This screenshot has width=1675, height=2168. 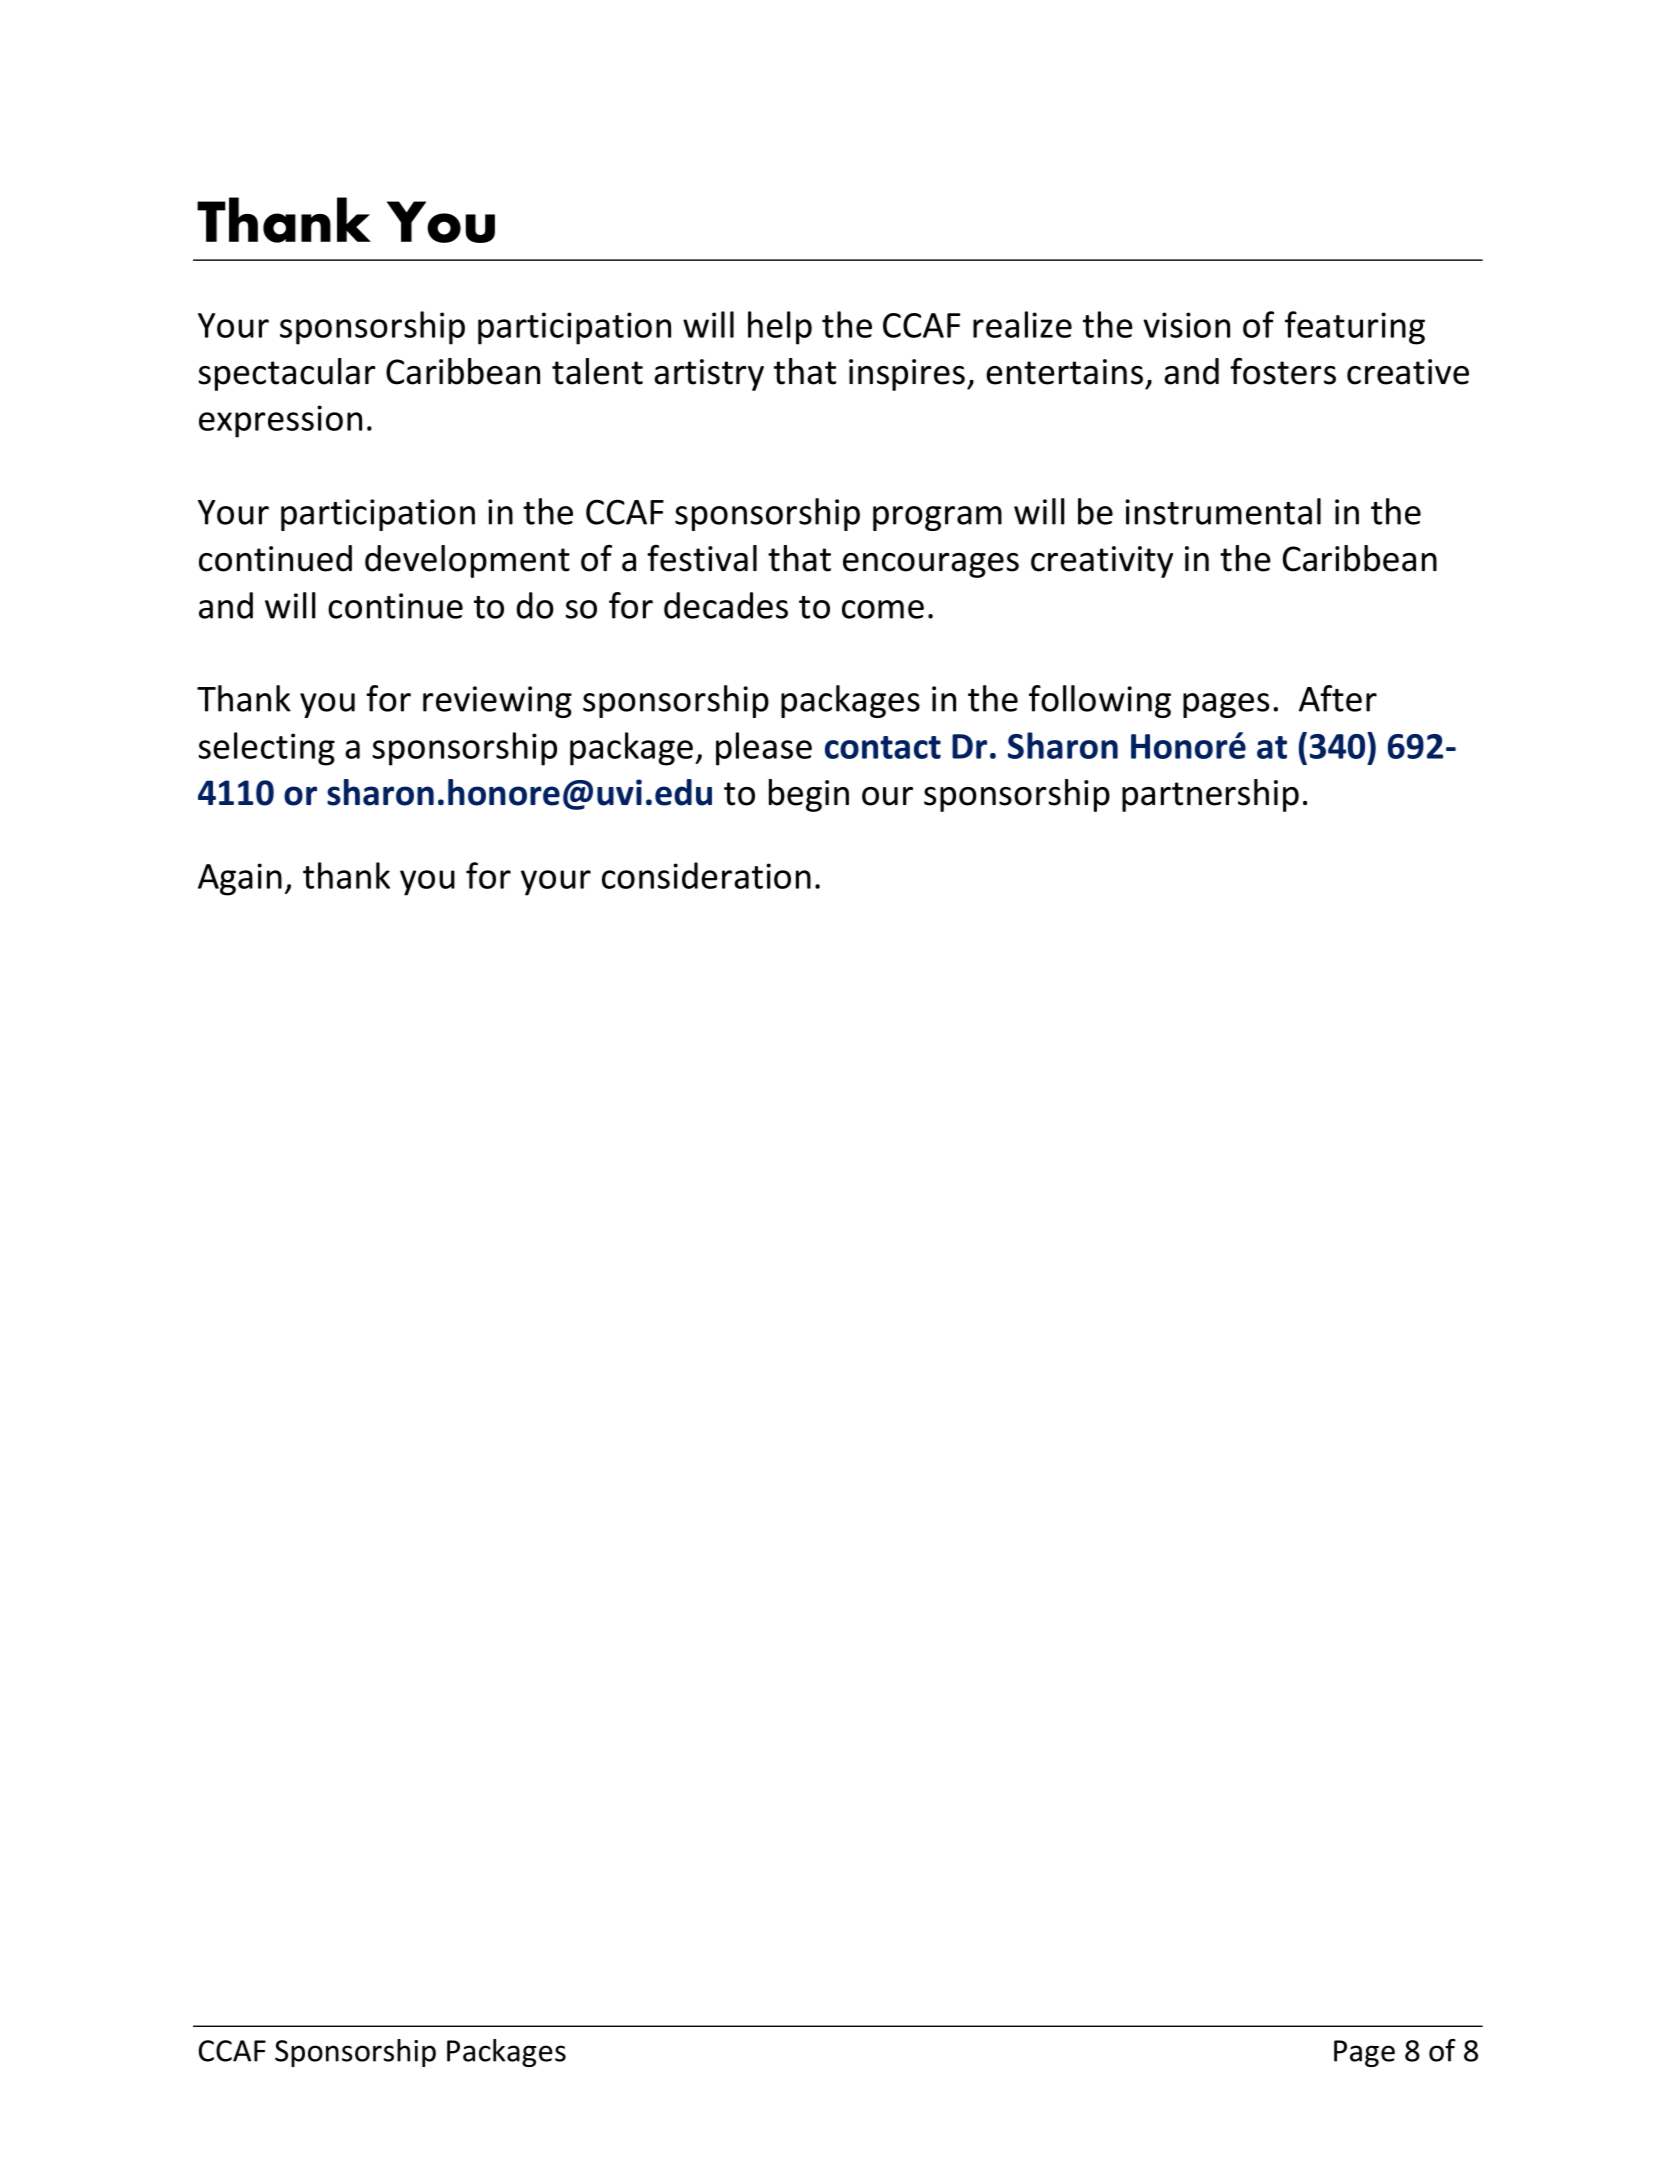 I want to click on featuring, so click(x=1355, y=328).
